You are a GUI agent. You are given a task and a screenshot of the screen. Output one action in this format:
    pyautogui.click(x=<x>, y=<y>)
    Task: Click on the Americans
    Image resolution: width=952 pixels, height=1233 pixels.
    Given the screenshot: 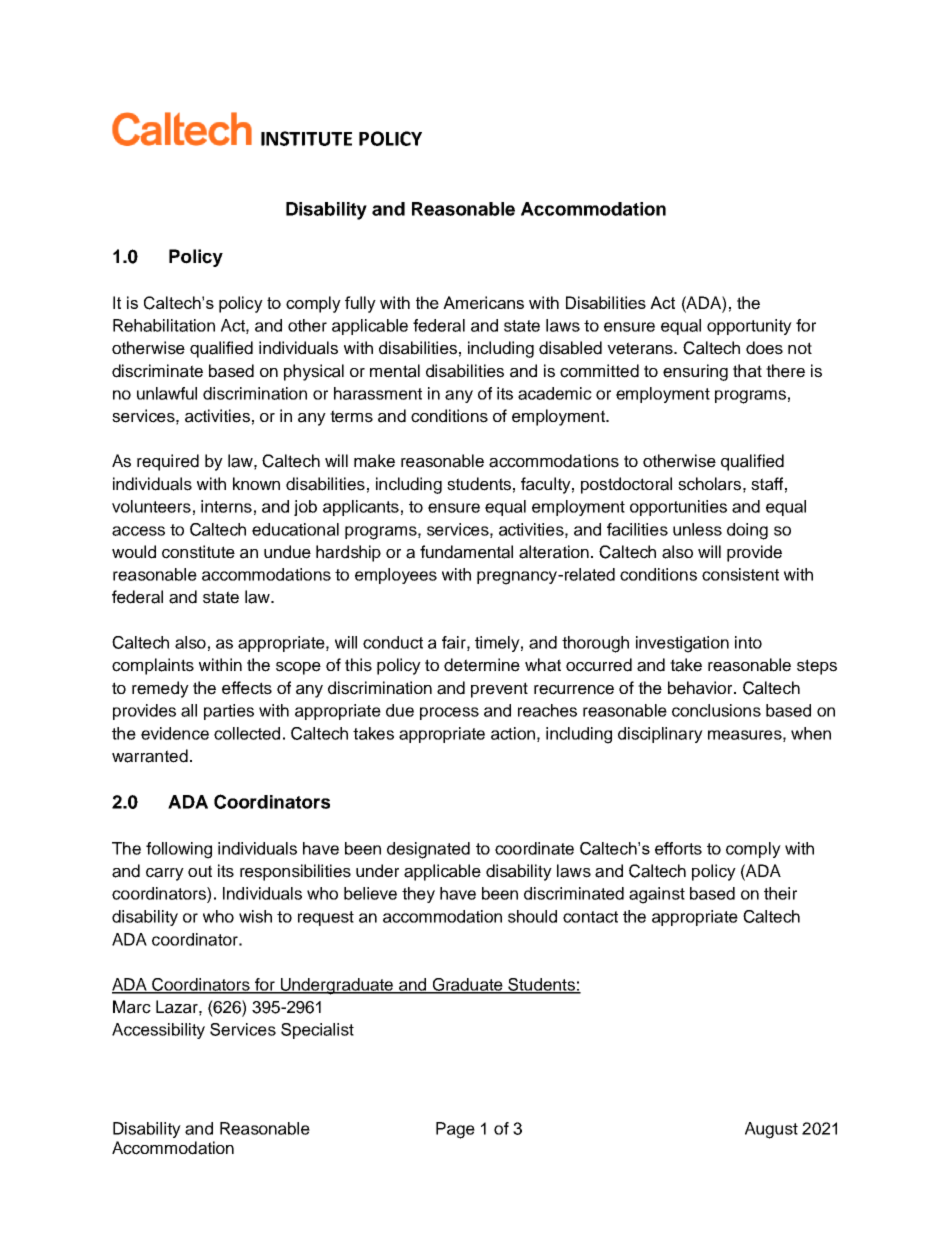 What is the action you would take?
    pyautogui.click(x=483, y=302)
